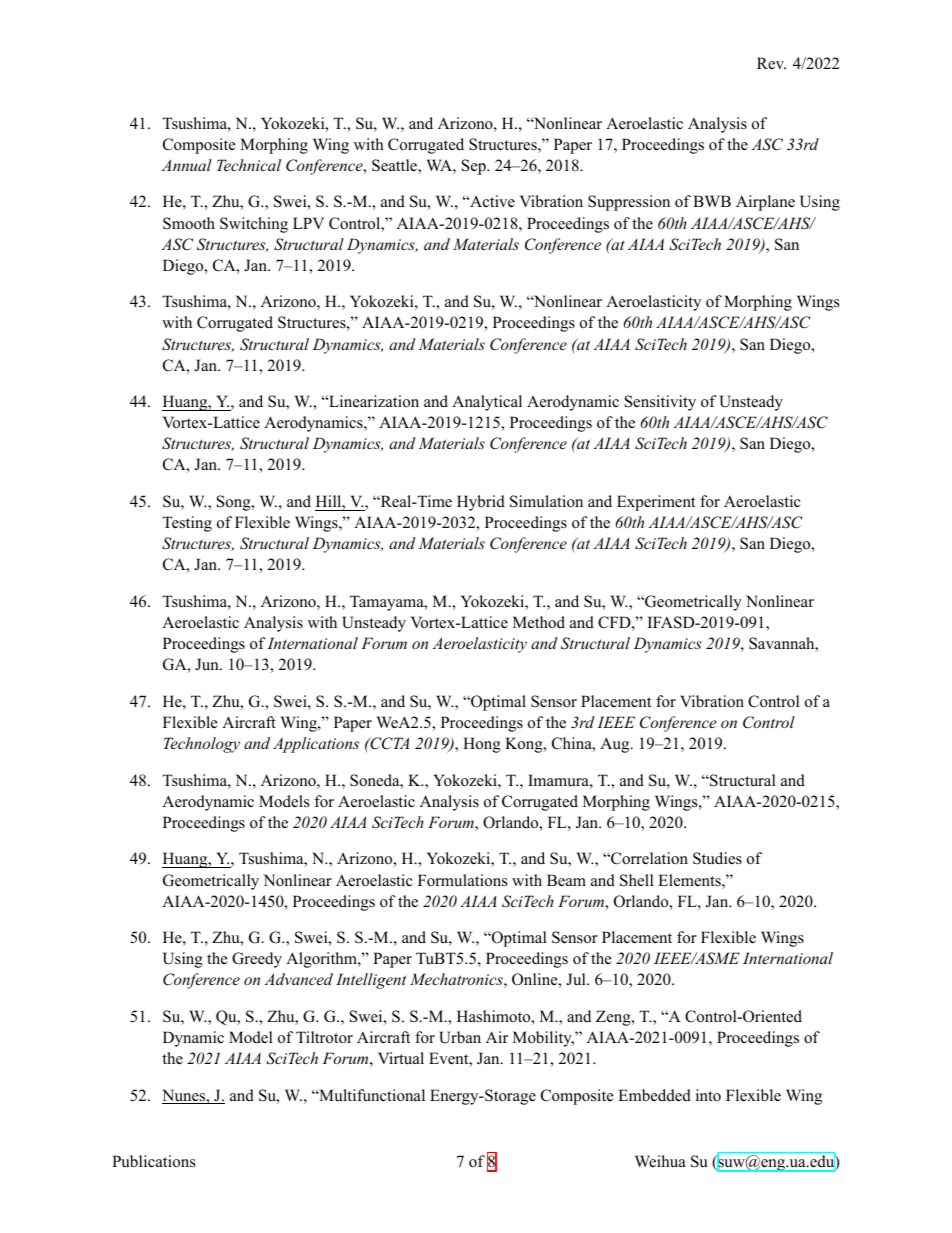 The height and width of the page is (1233, 952). What do you see at coordinates (202, 745) in the page?
I see `Technology` at bounding box center [202, 745].
